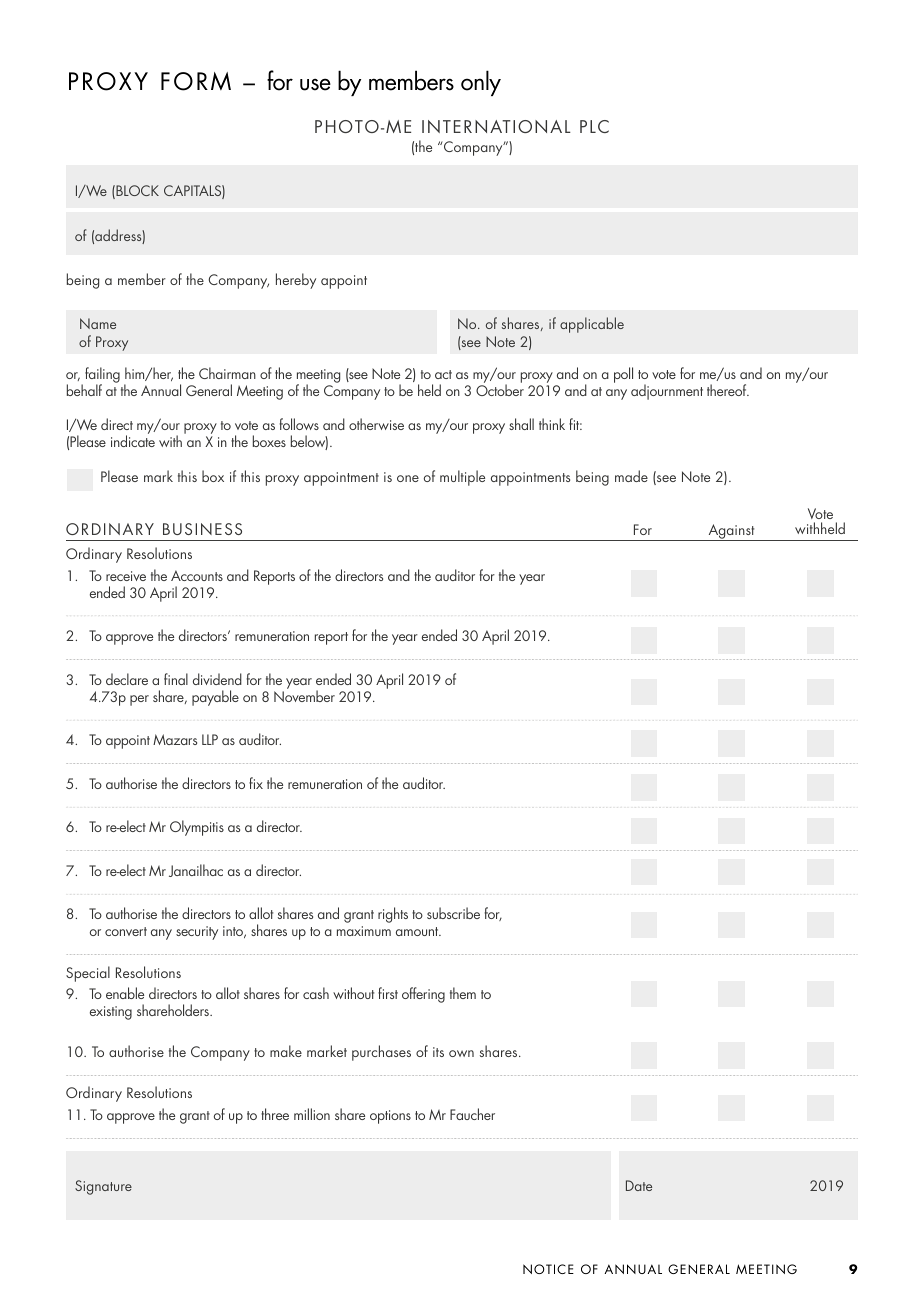 The height and width of the image is (1308, 924). Describe the element at coordinates (390, 1117) in the image. I see `options` at that location.
